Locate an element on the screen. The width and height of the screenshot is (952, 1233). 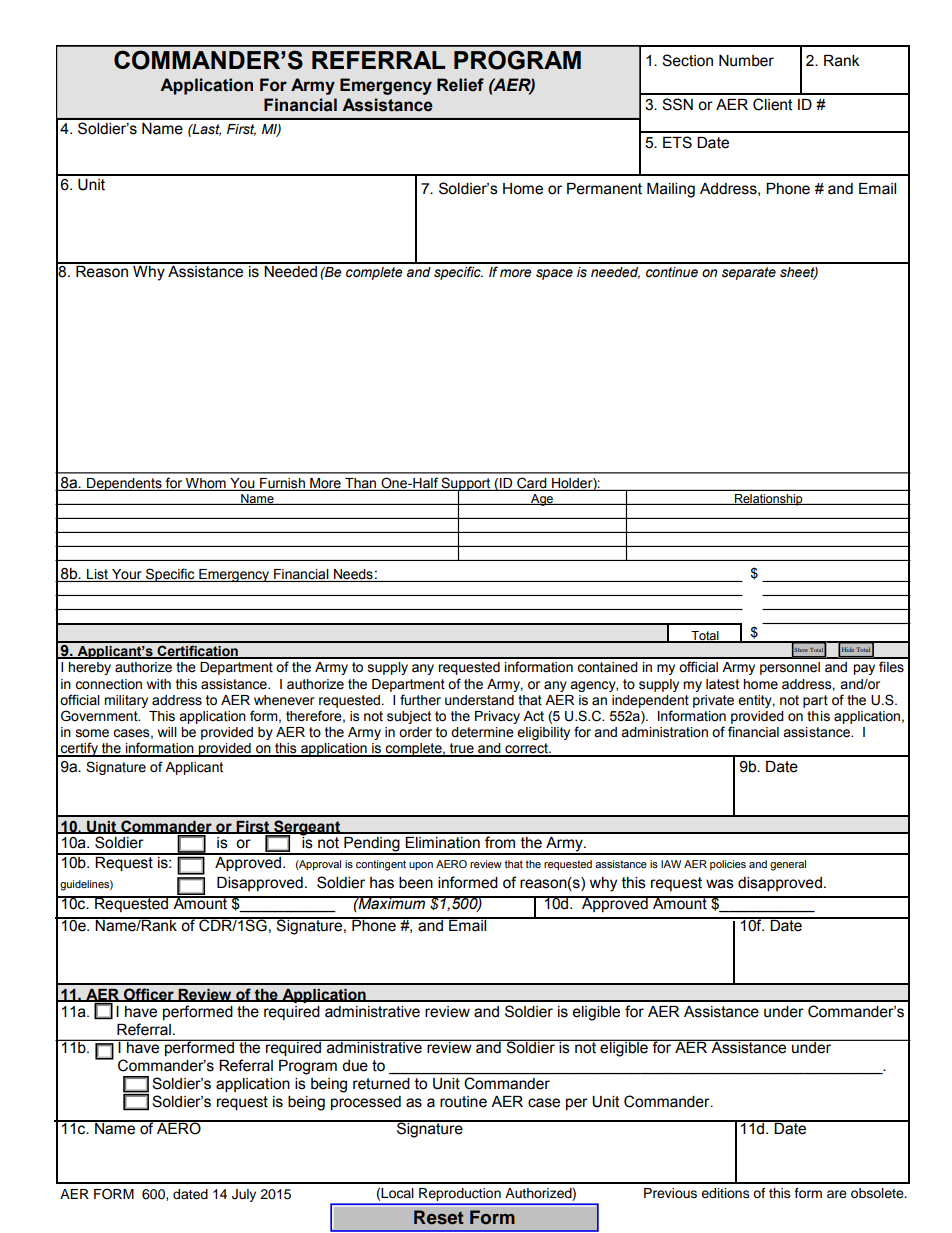
Certification is located at coordinates (197, 652).
